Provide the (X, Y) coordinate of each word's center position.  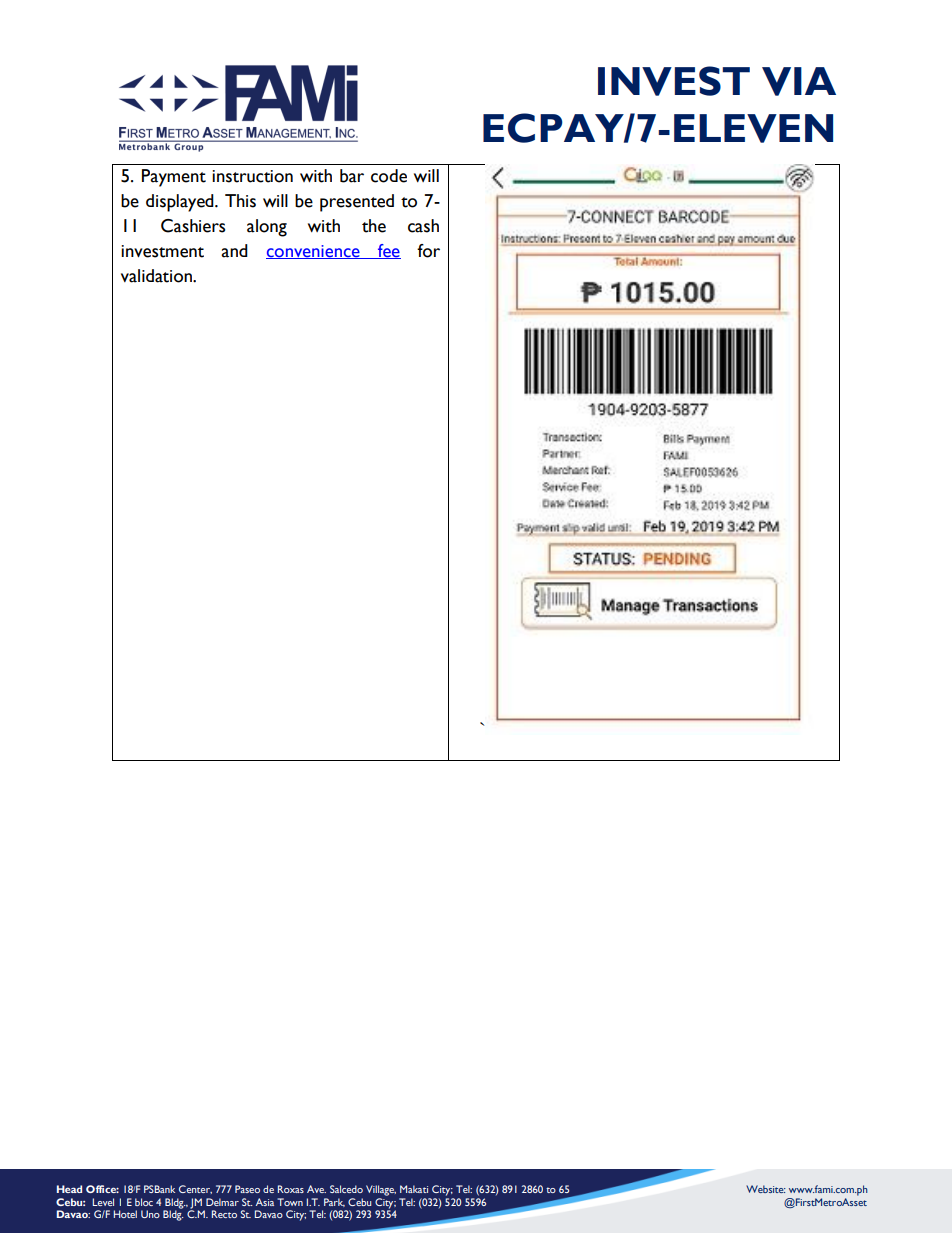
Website (766, 1189)
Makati (414, 1189)
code (389, 176)
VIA (799, 81)
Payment (174, 178)
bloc (144, 1202)
